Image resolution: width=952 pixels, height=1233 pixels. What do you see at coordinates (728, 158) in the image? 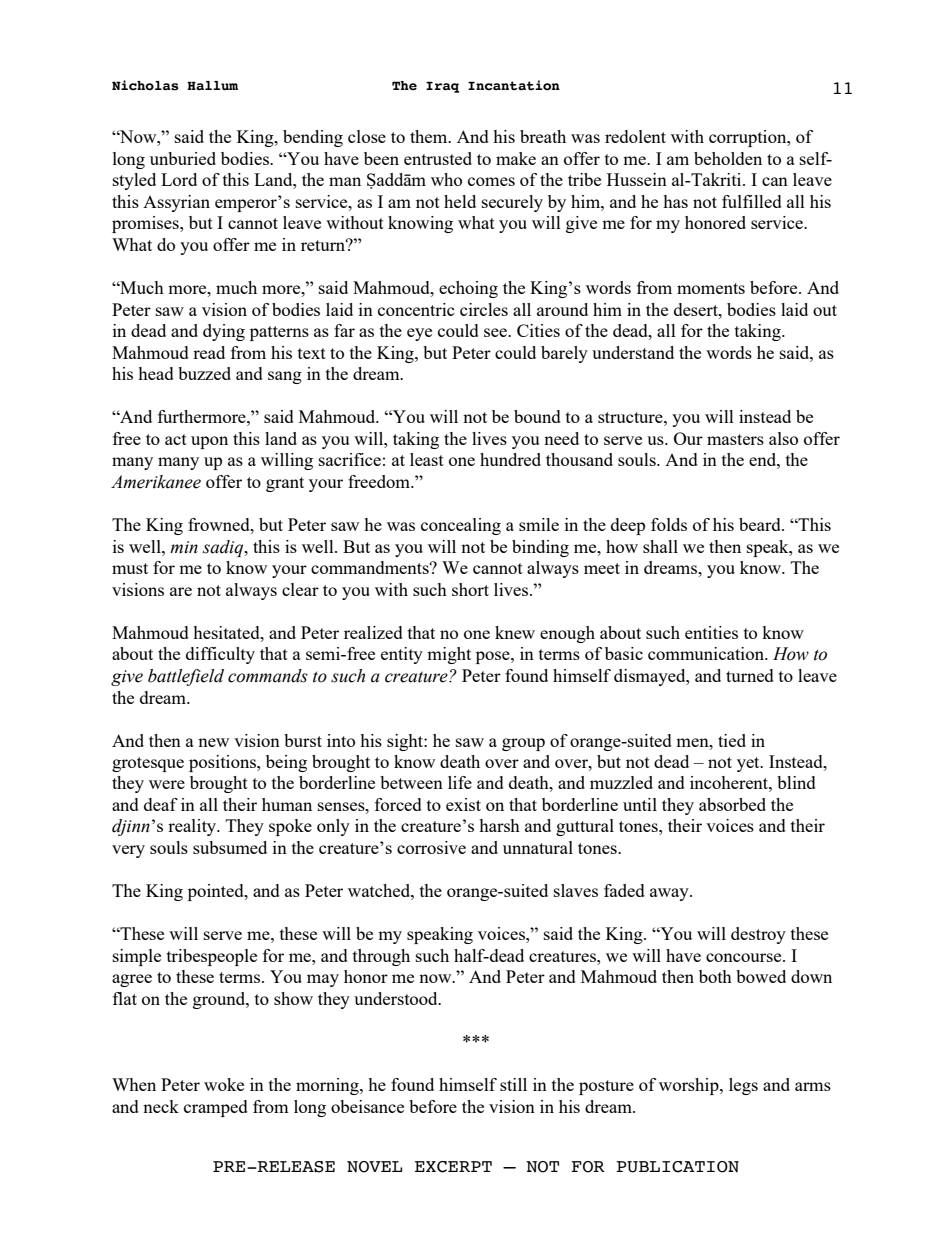
I see `beholden` at bounding box center [728, 158].
